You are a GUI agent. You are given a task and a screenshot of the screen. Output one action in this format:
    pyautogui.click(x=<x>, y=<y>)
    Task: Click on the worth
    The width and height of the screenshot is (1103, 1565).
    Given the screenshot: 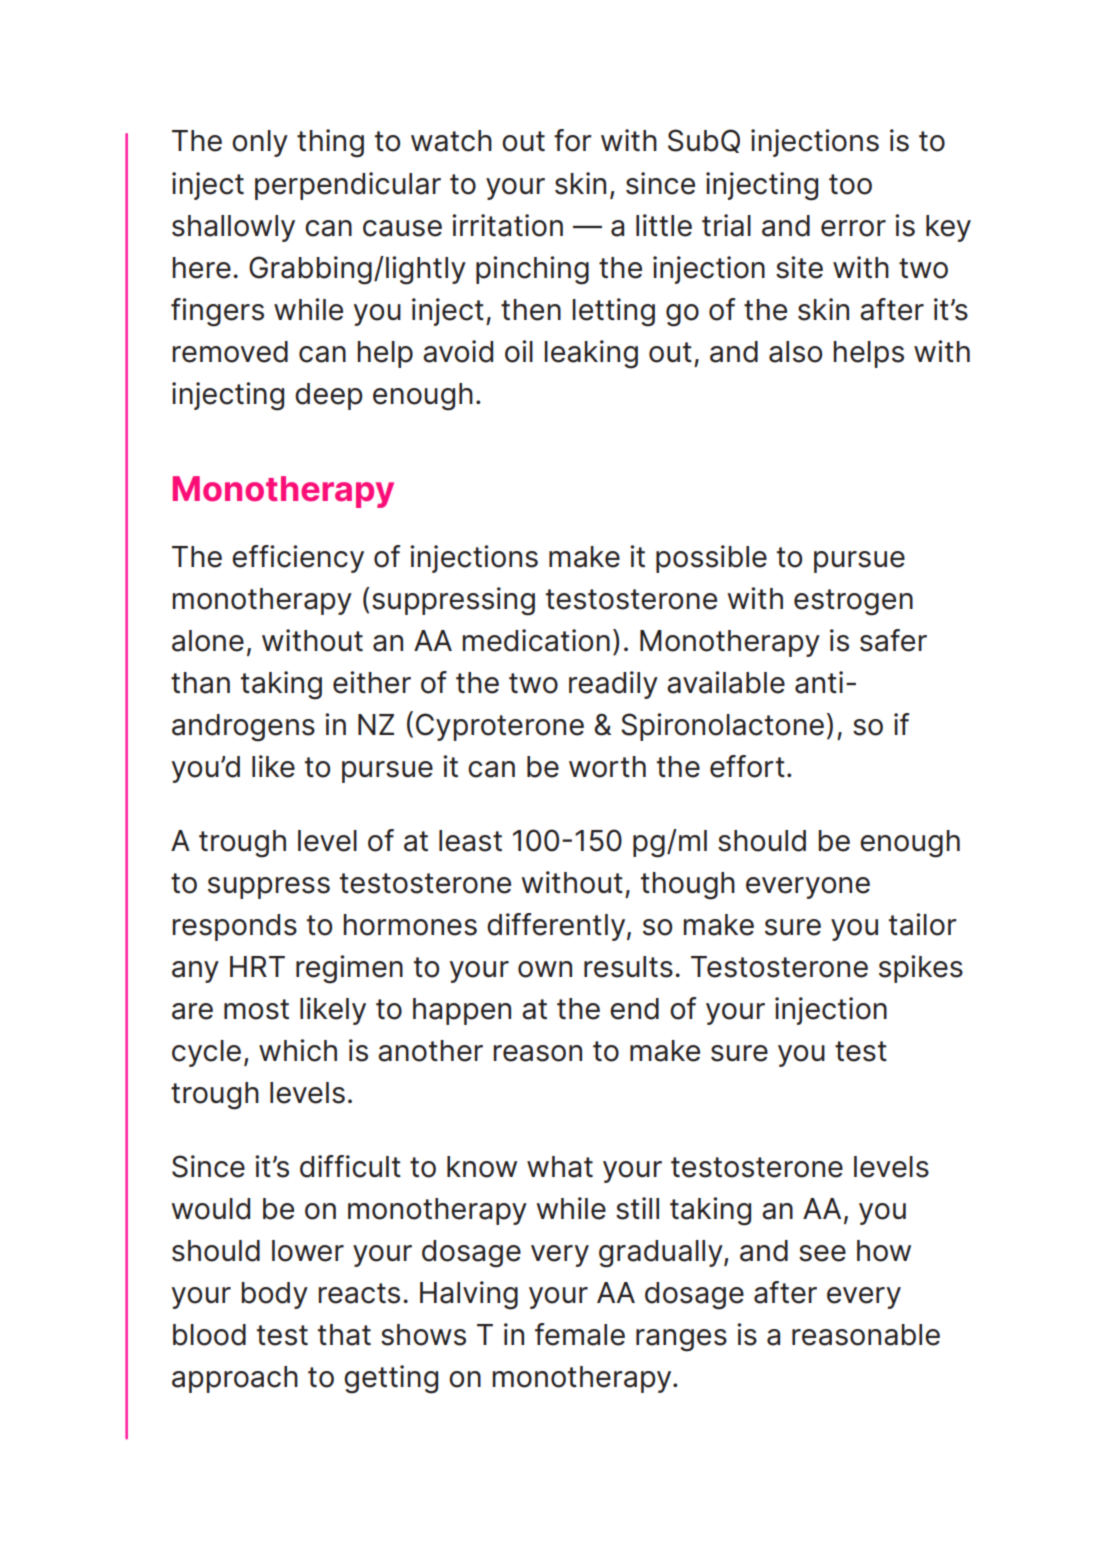 What is the action you would take?
    pyautogui.click(x=607, y=767)
